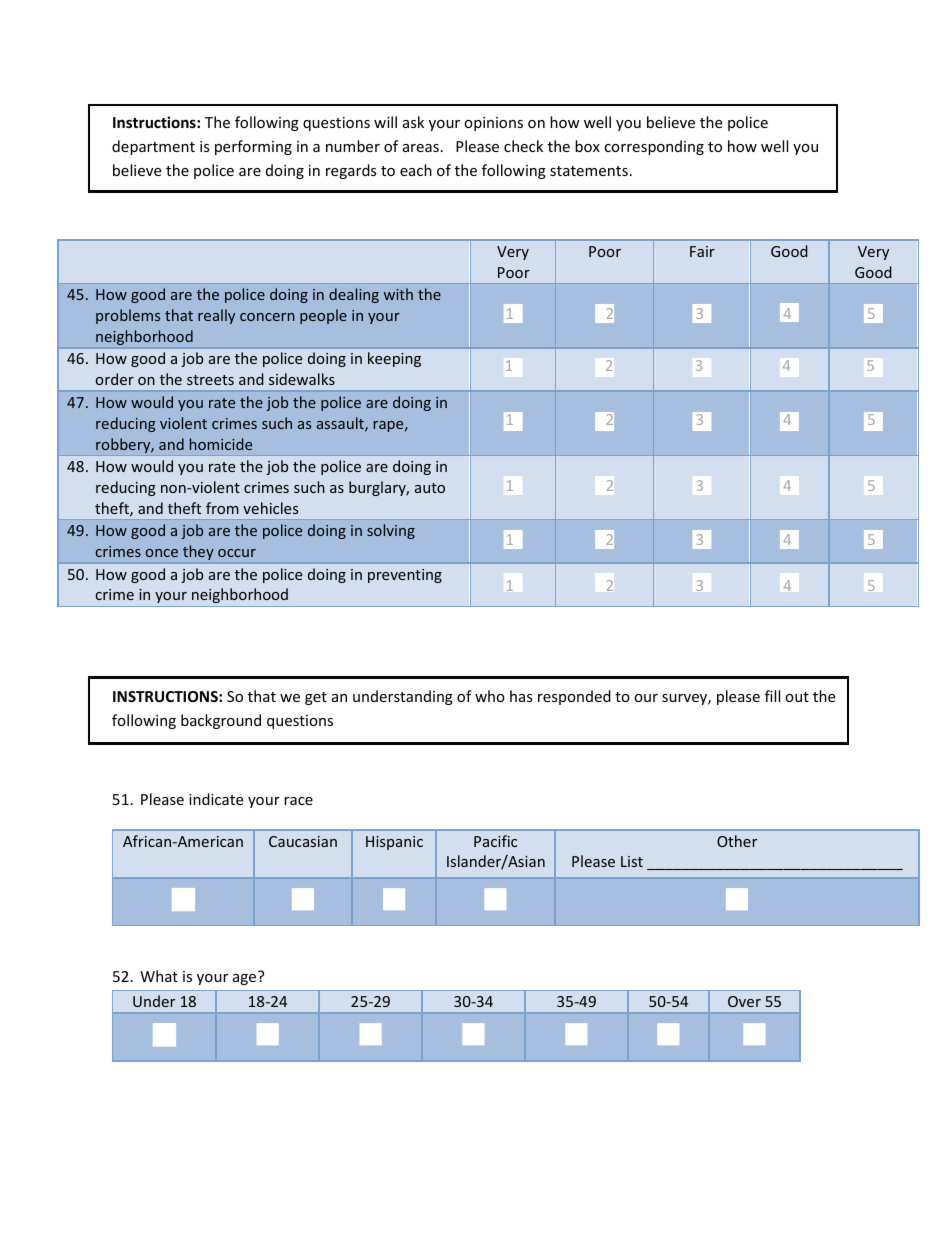  Describe the element at coordinates (198, 552) in the screenshot. I see `they` at that location.
